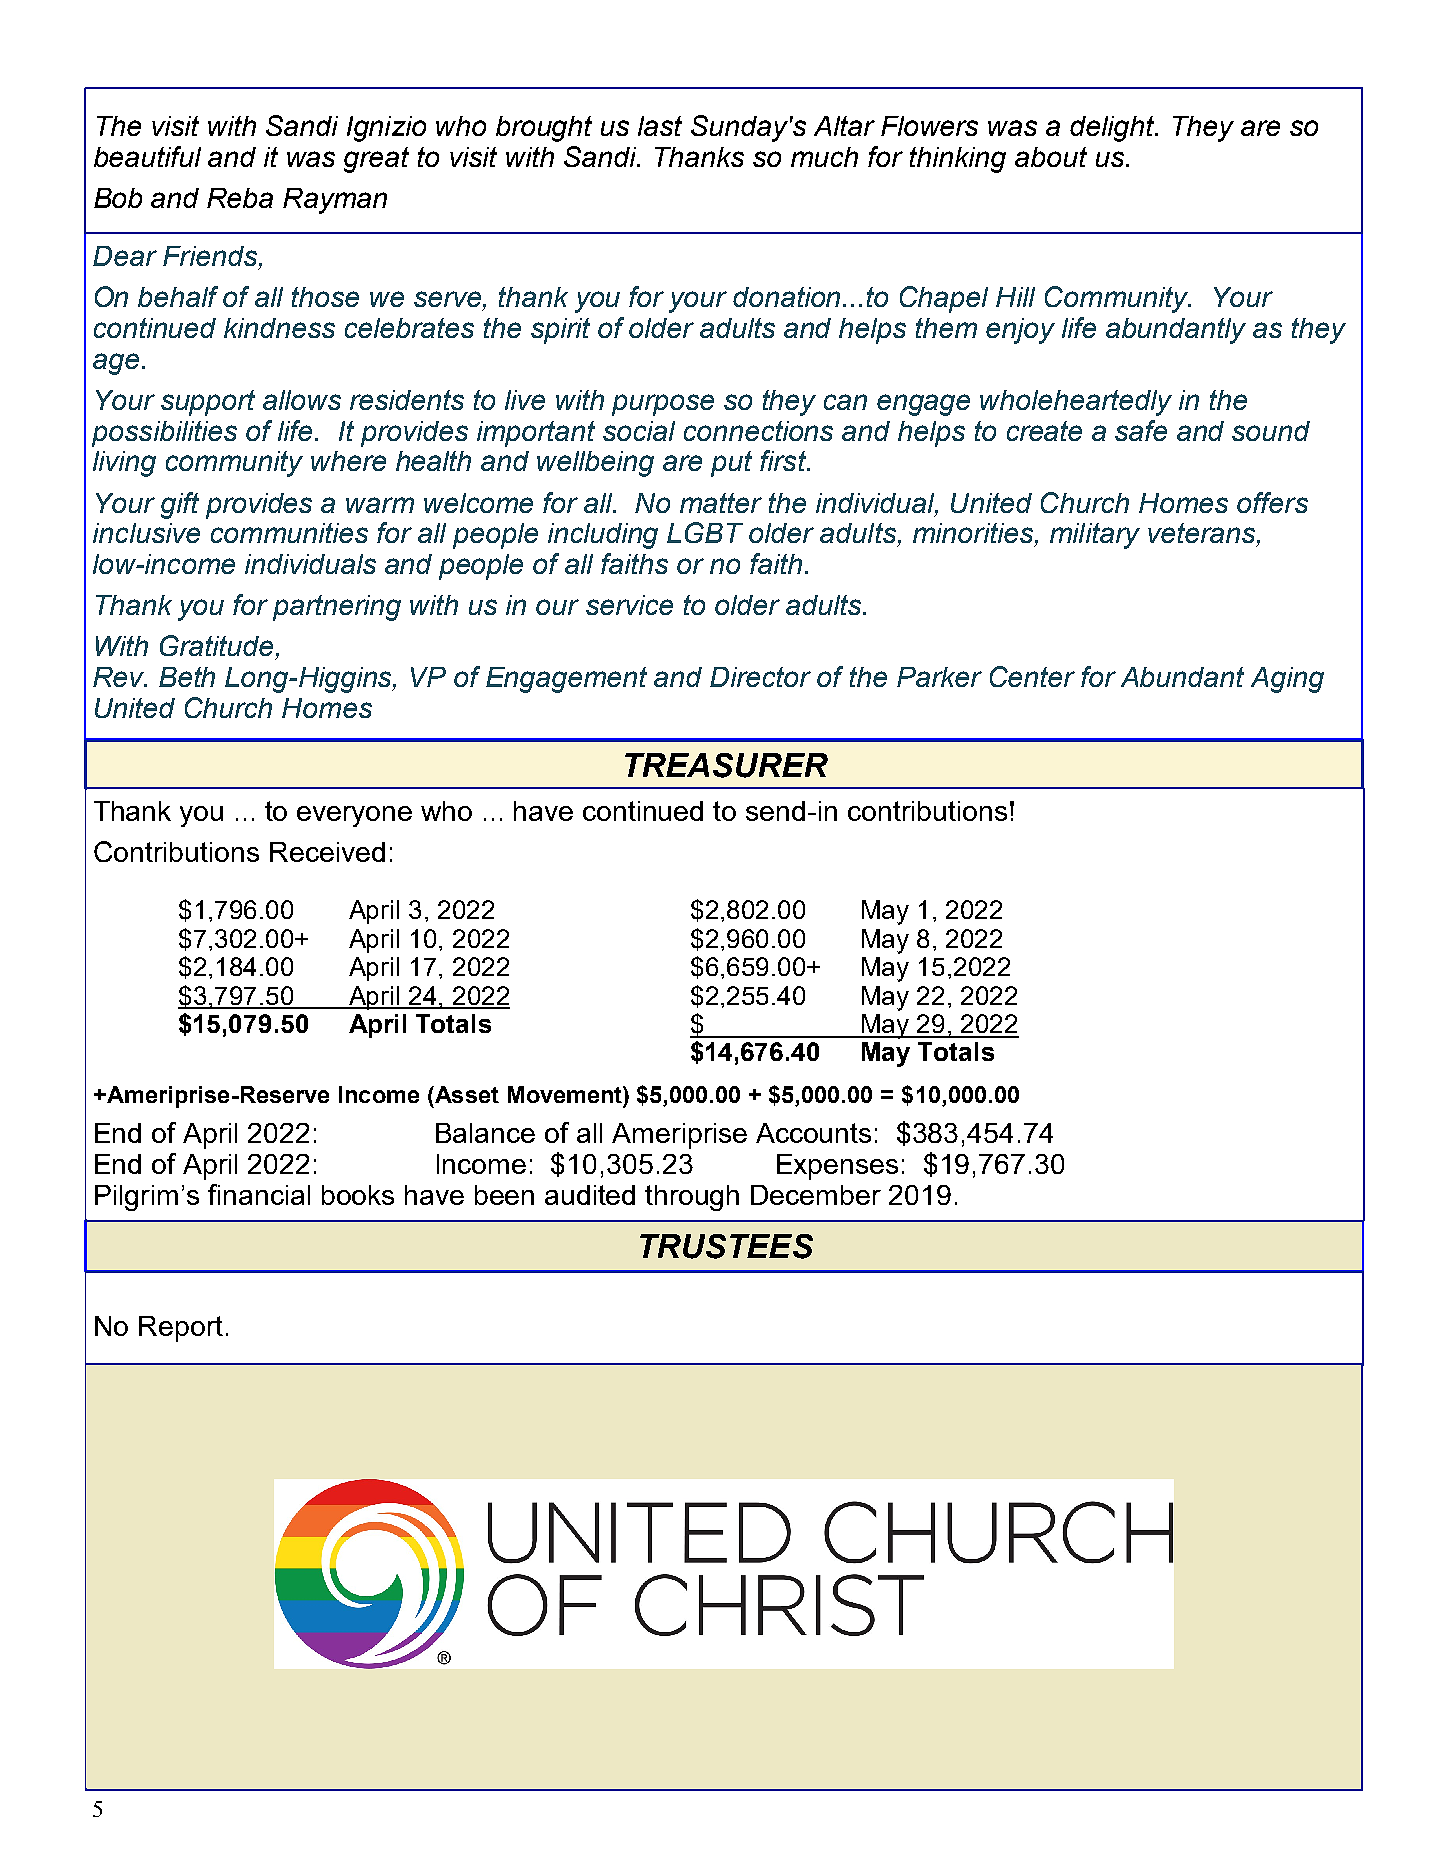  Describe the element at coordinates (187, 677) in the page. I see `Beth` at that location.
